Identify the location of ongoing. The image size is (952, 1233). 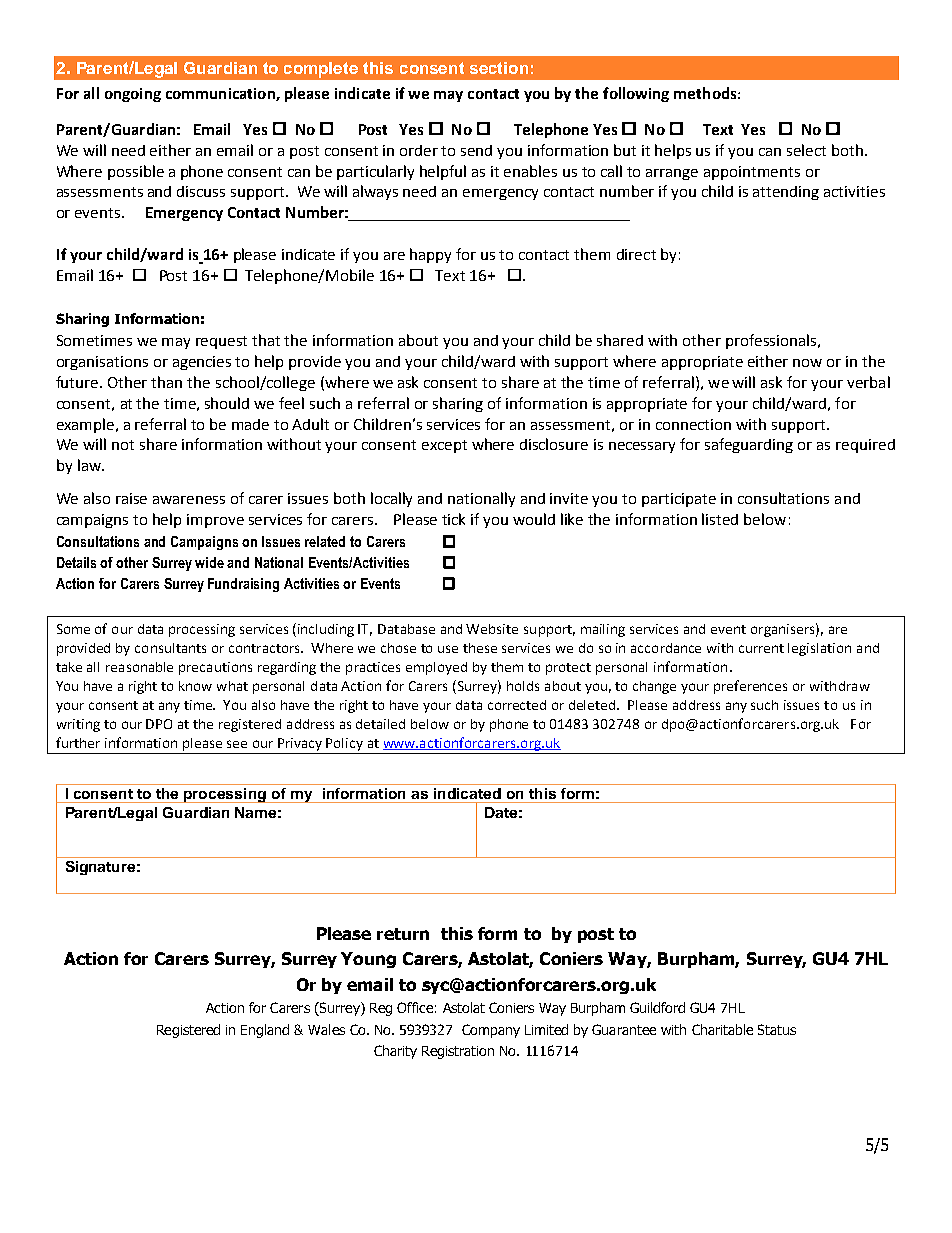
(133, 95).
